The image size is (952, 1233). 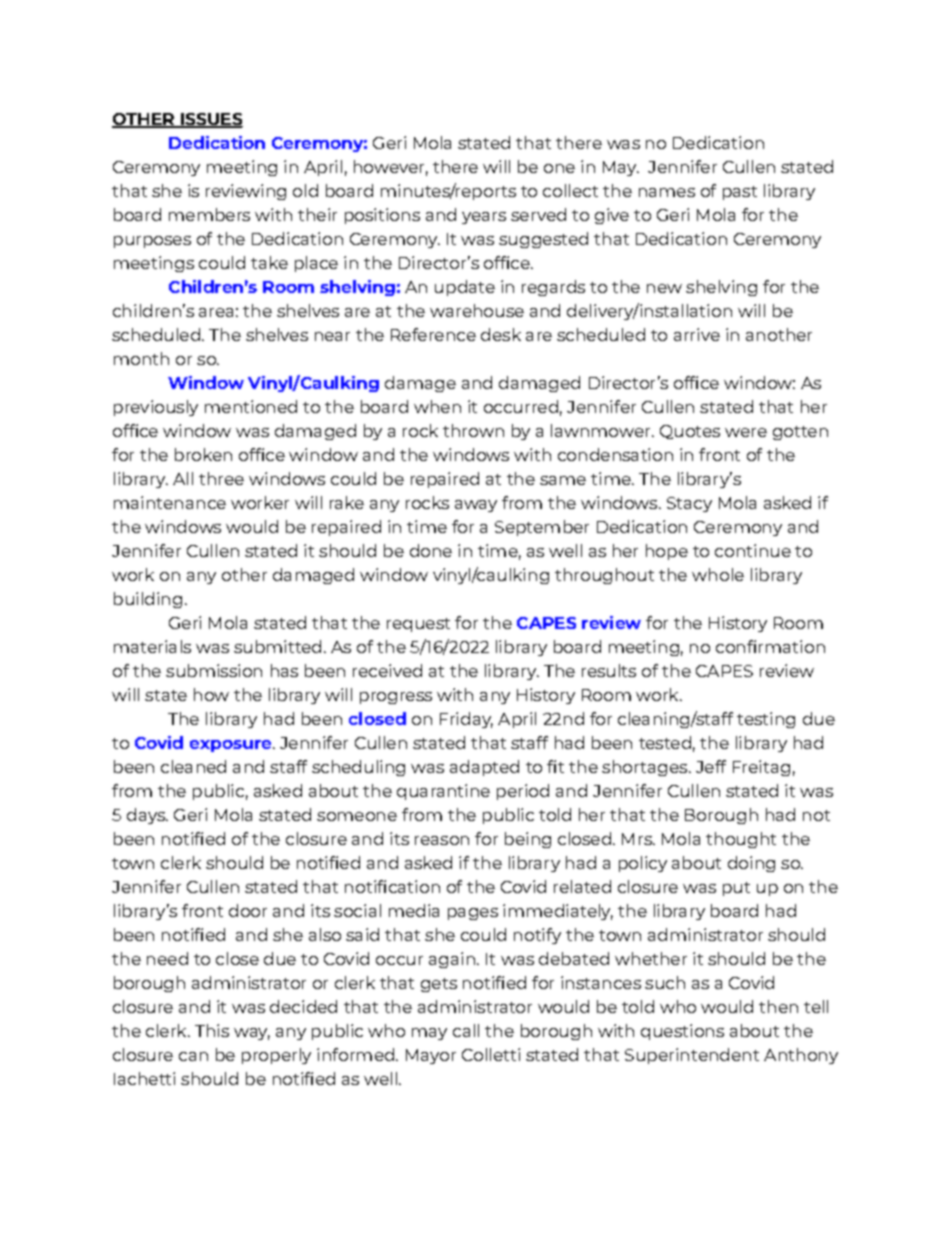 What do you see at coordinates (251, 406) in the screenshot?
I see `mentioned` at bounding box center [251, 406].
